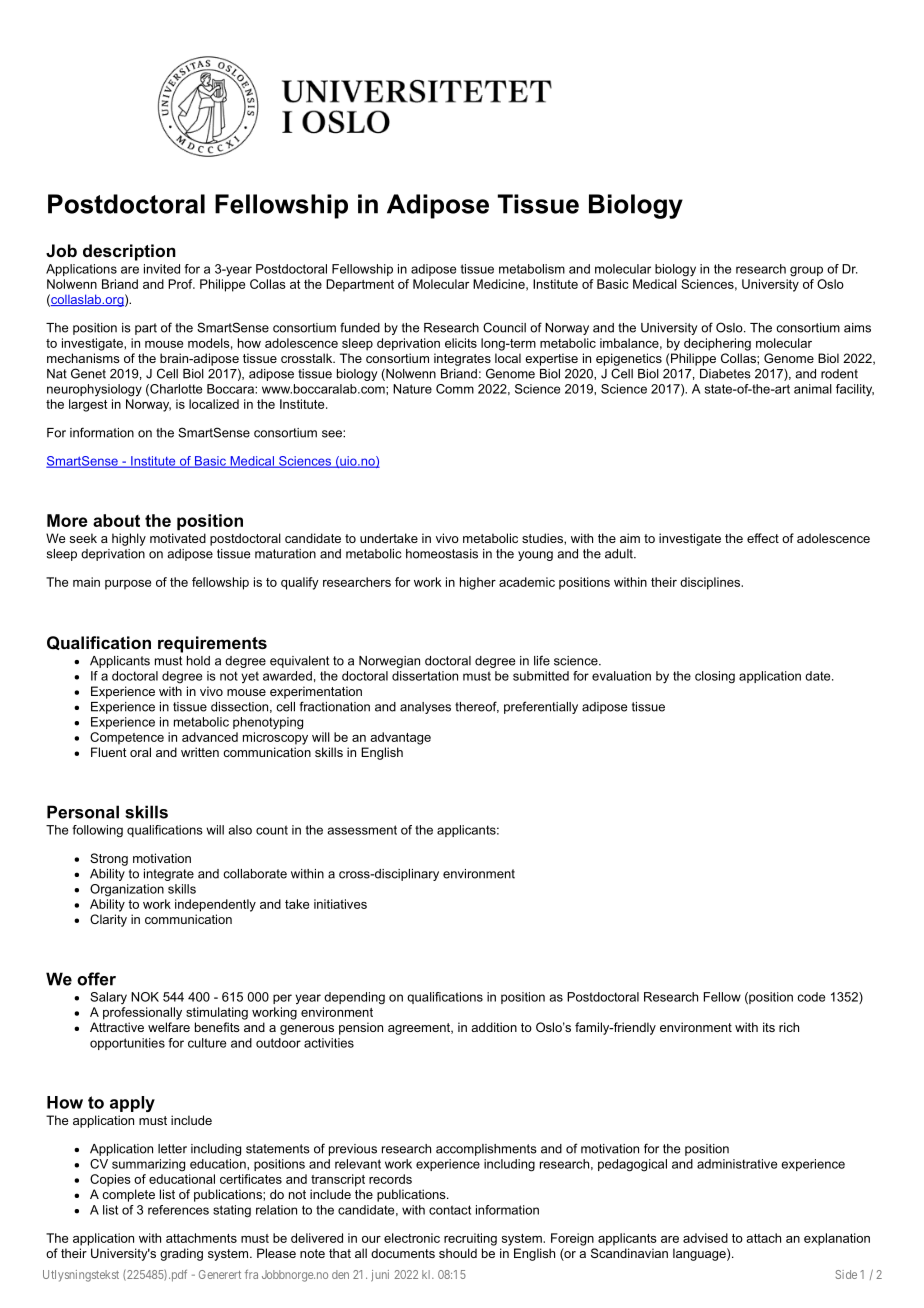 Image resolution: width=924 pixels, height=1308 pixels. I want to click on addition, so click(494, 1027).
